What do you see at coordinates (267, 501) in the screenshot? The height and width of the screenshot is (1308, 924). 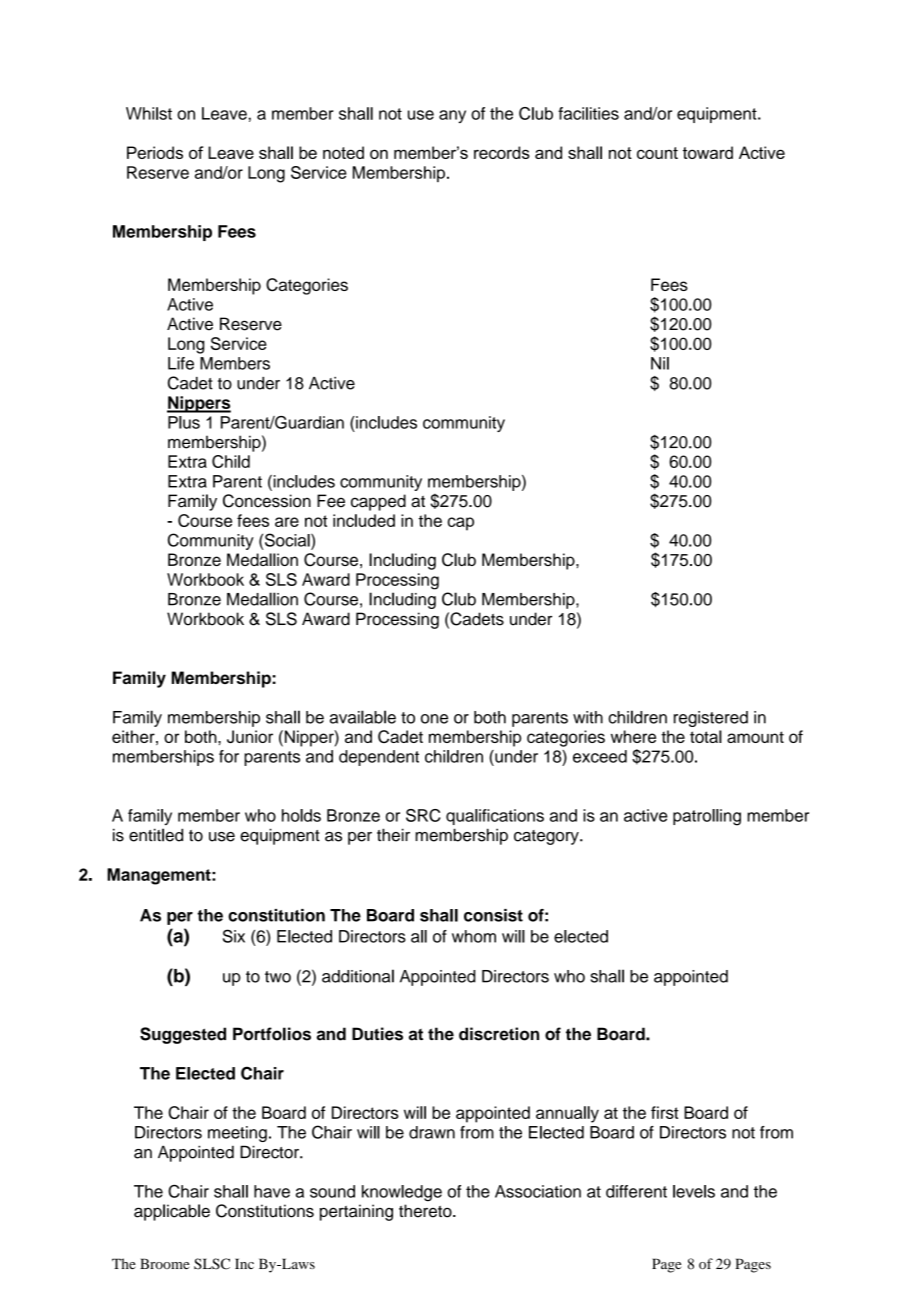 I see `Concession` at bounding box center [267, 501].
